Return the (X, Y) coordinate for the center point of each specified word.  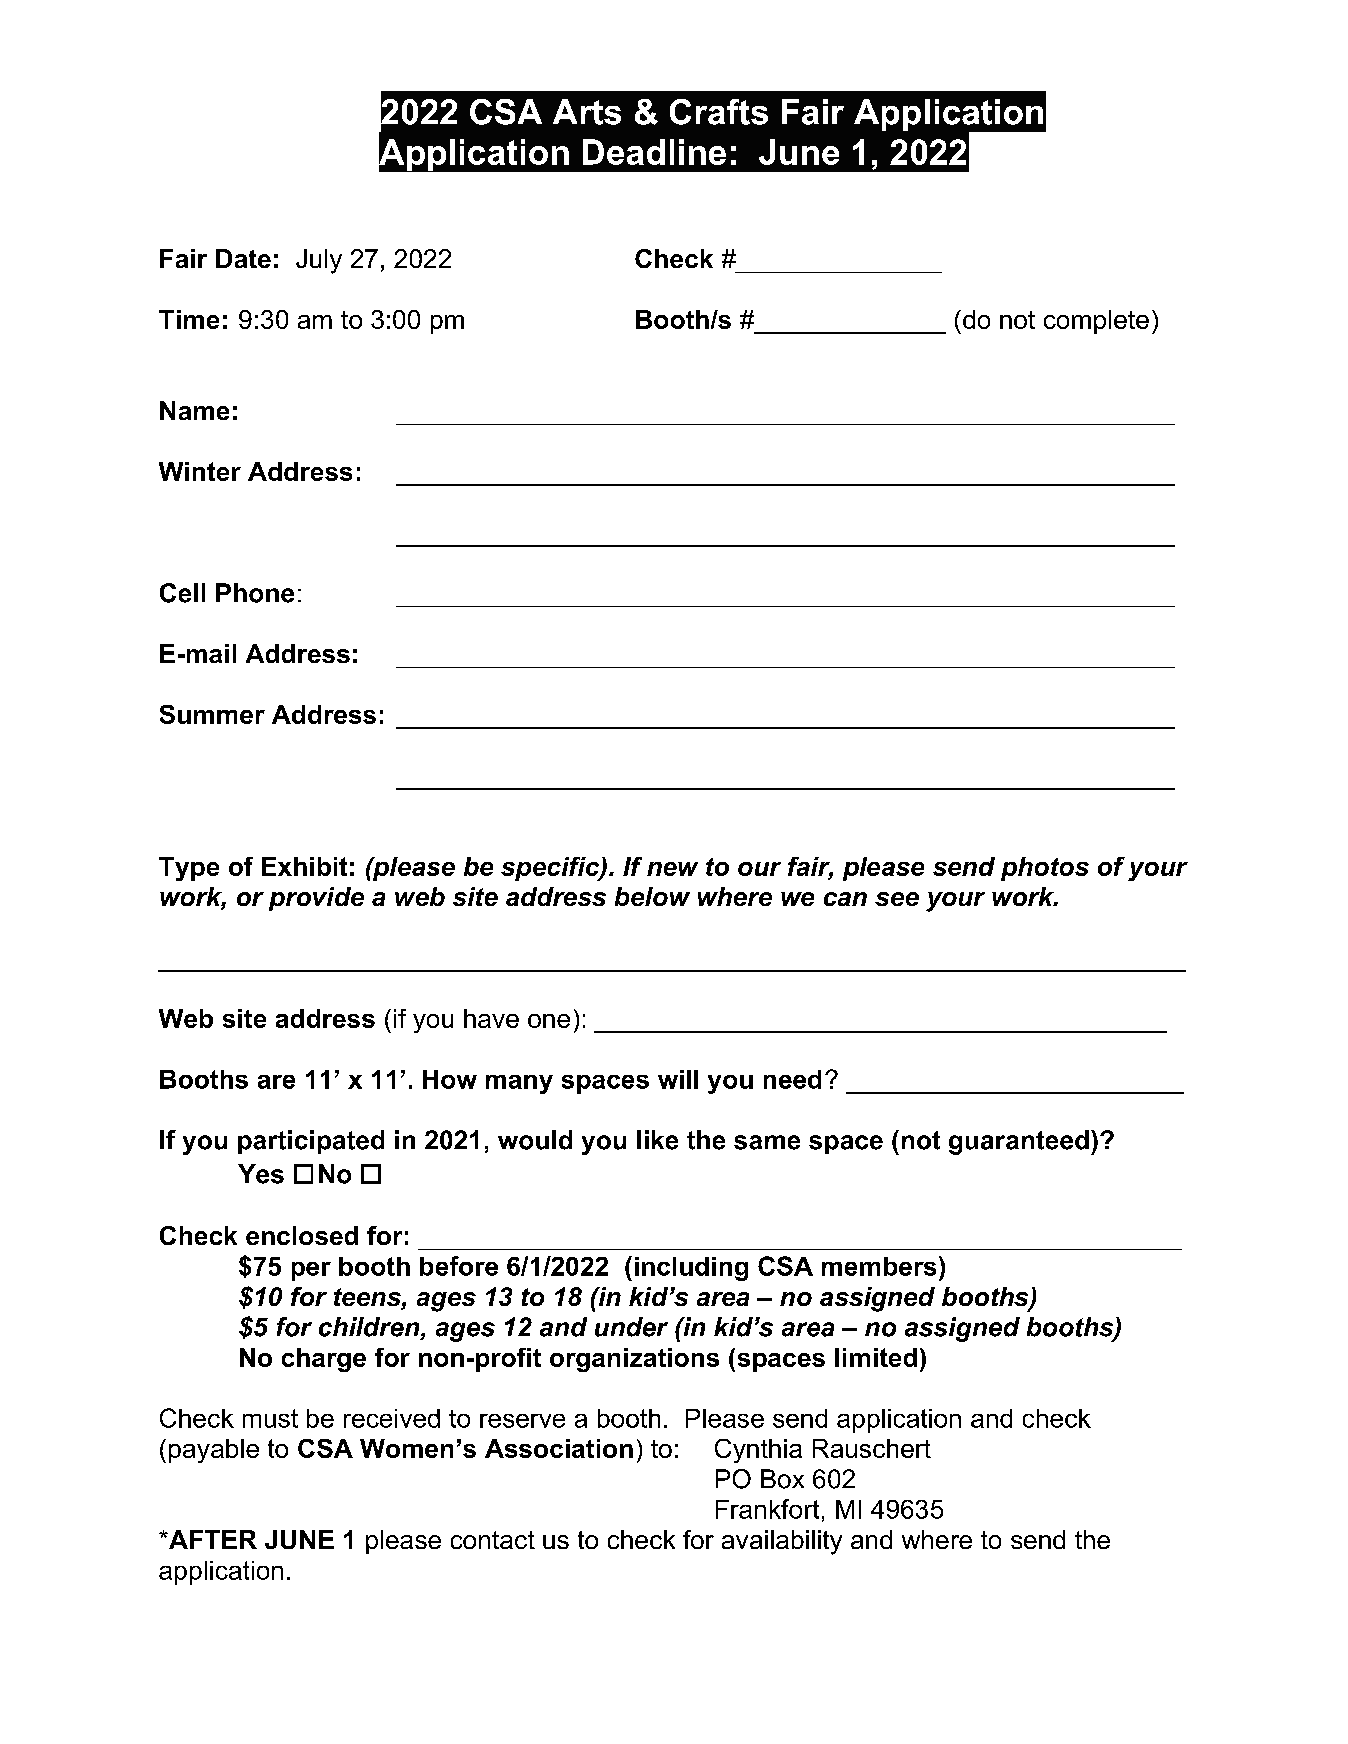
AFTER (211, 1539)
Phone (255, 593)
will (678, 1079)
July (319, 261)
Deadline (654, 152)
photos (1045, 869)
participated (311, 1142)
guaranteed (1019, 1142)
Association (559, 1448)
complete (1096, 322)
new (672, 869)
